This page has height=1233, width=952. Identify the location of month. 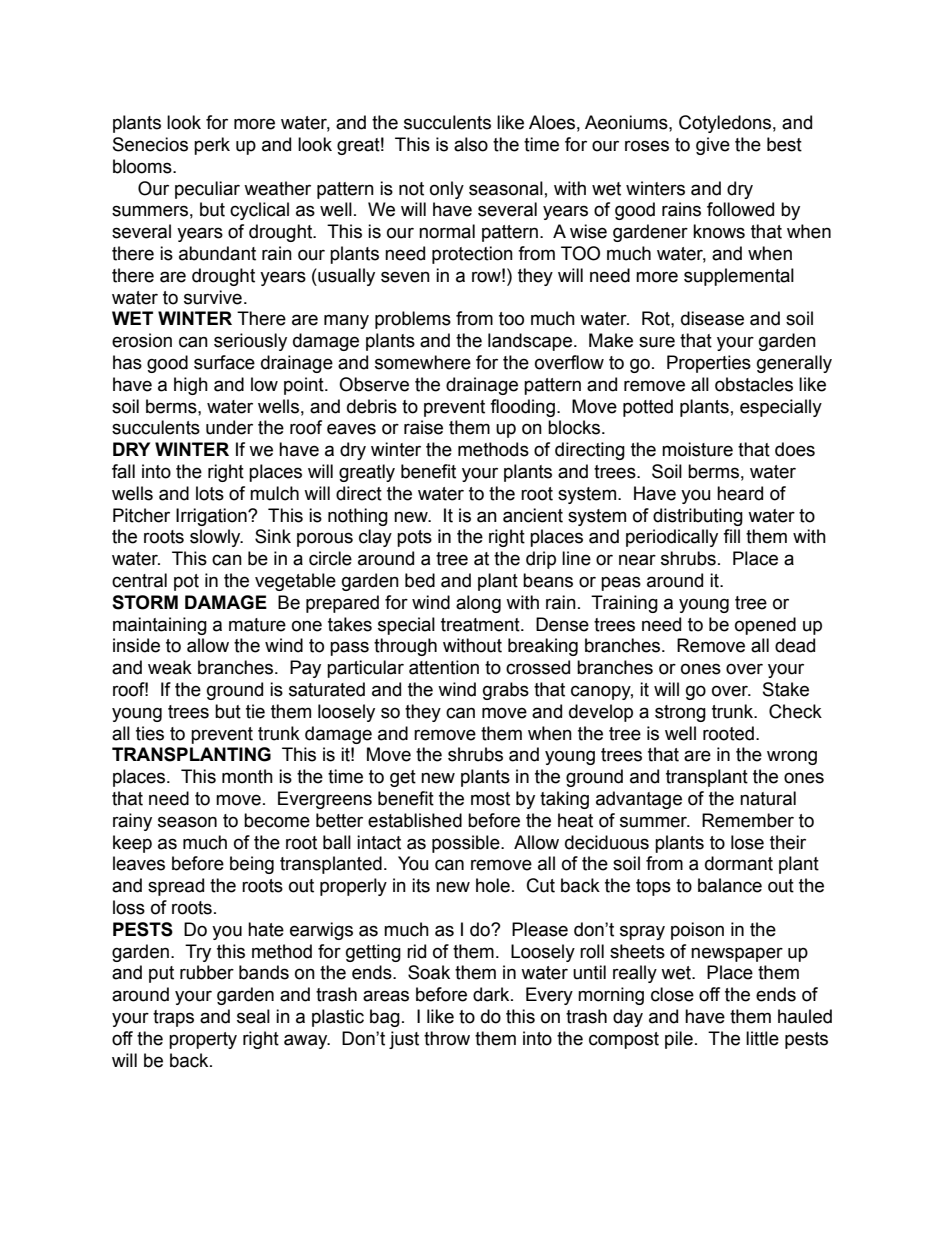
(247, 776).
